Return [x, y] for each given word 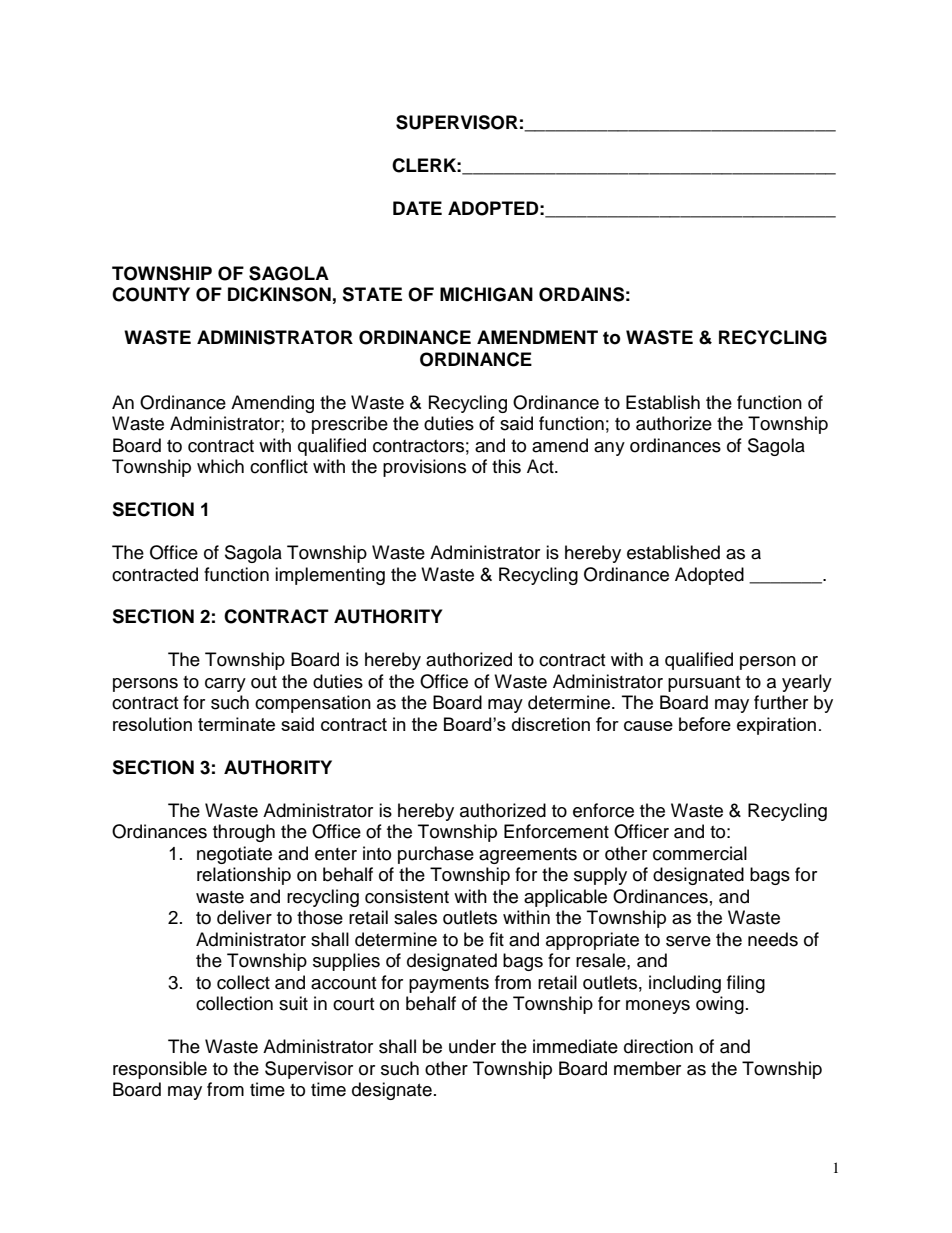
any [609, 449]
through [244, 833]
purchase [436, 855]
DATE [417, 208]
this [506, 466]
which [220, 466]
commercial [700, 853]
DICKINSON [279, 294]
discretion [551, 724]
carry [225, 685]
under [472, 1046]
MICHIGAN [486, 294]
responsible [160, 1070]
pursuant [704, 684]
